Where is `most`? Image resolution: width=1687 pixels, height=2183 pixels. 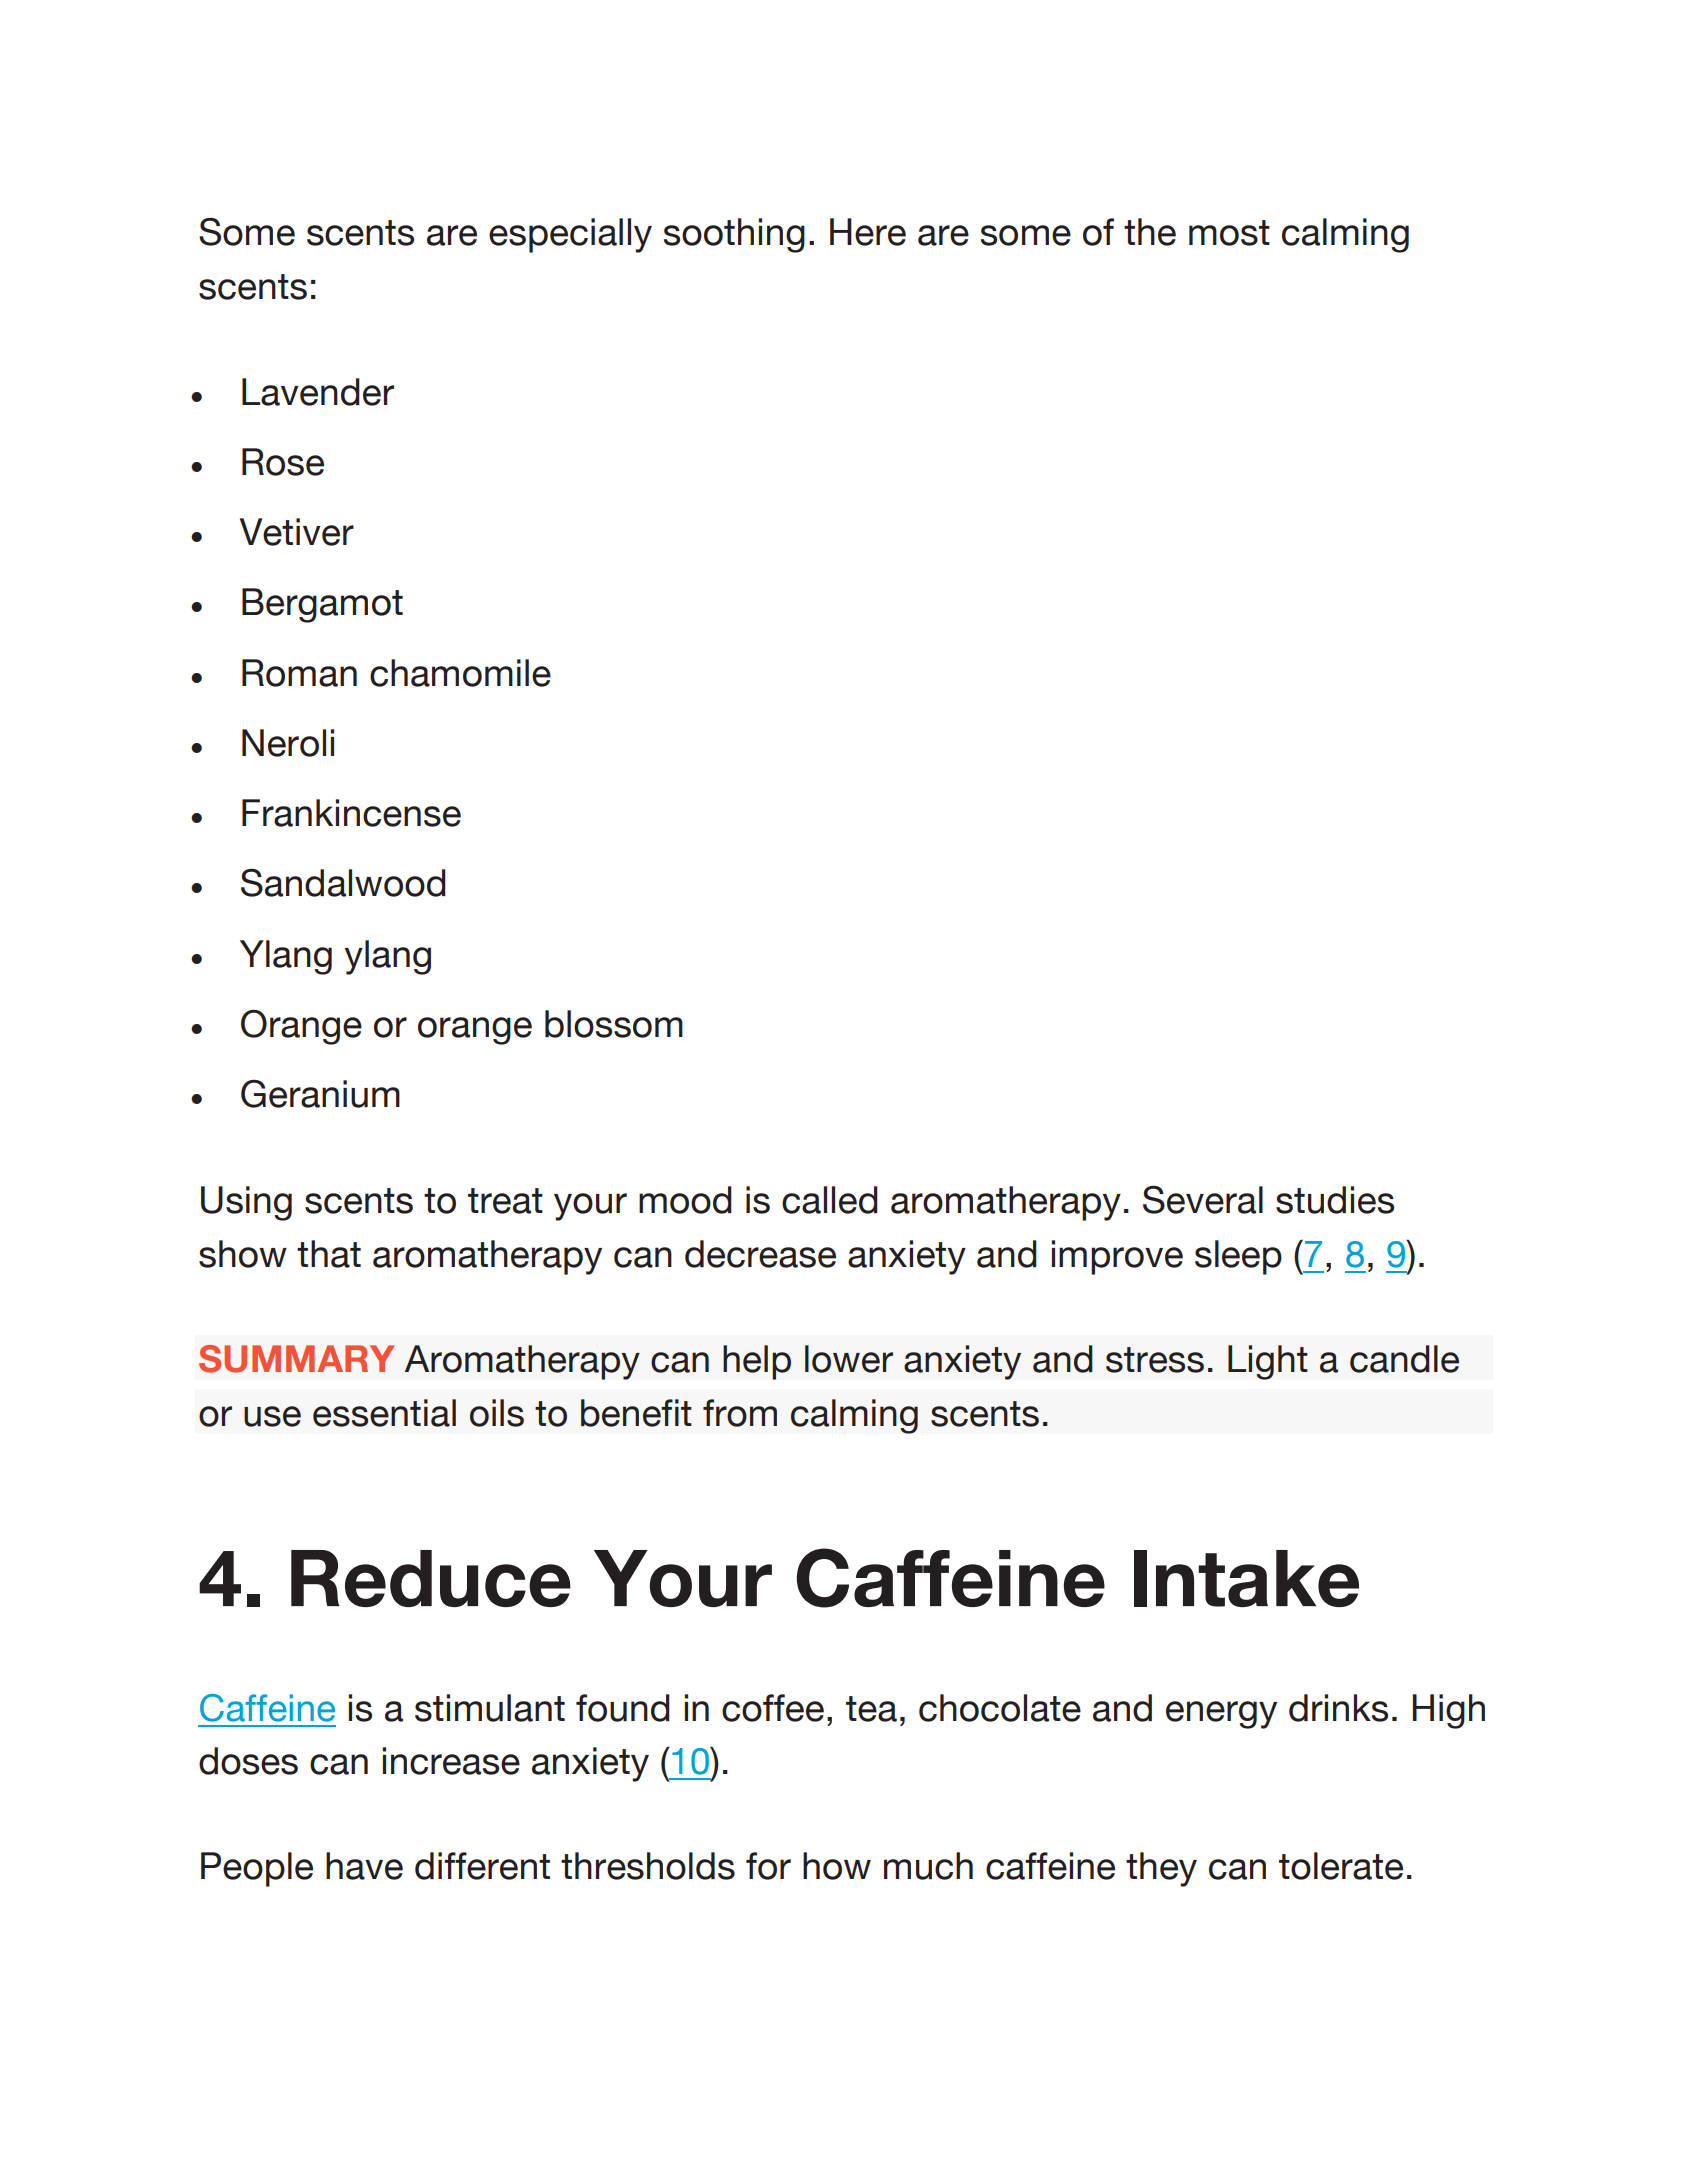 most is located at coordinates (1229, 233).
